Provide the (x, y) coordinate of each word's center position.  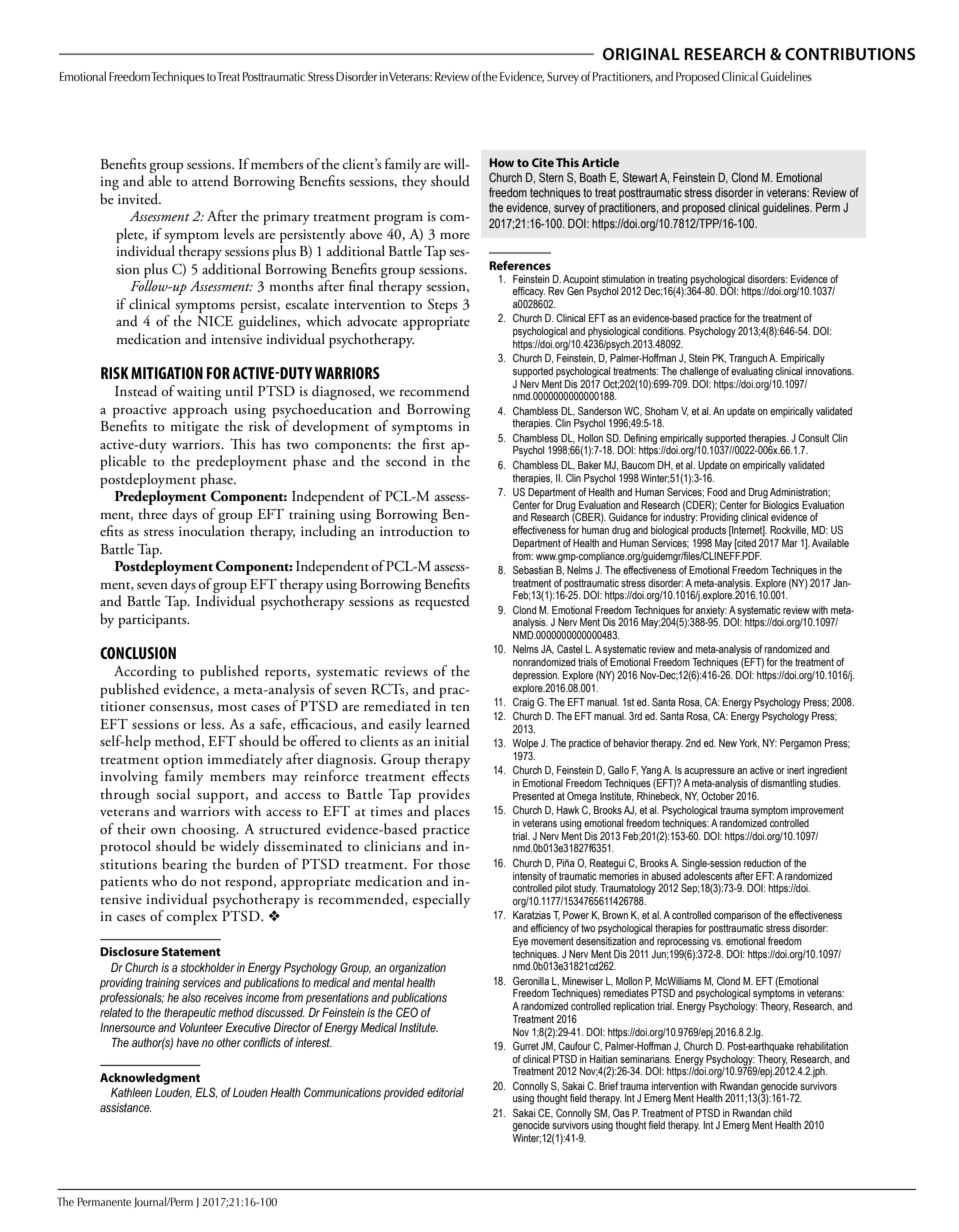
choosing (209, 830)
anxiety (711, 611)
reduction (762, 863)
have (187, 1042)
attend (210, 181)
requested (442, 602)
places (452, 812)
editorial (445, 1092)
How (501, 162)
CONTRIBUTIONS (850, 54)
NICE (215, 321)
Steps (442, 305)
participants (153, 621)
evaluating (752, 371)
